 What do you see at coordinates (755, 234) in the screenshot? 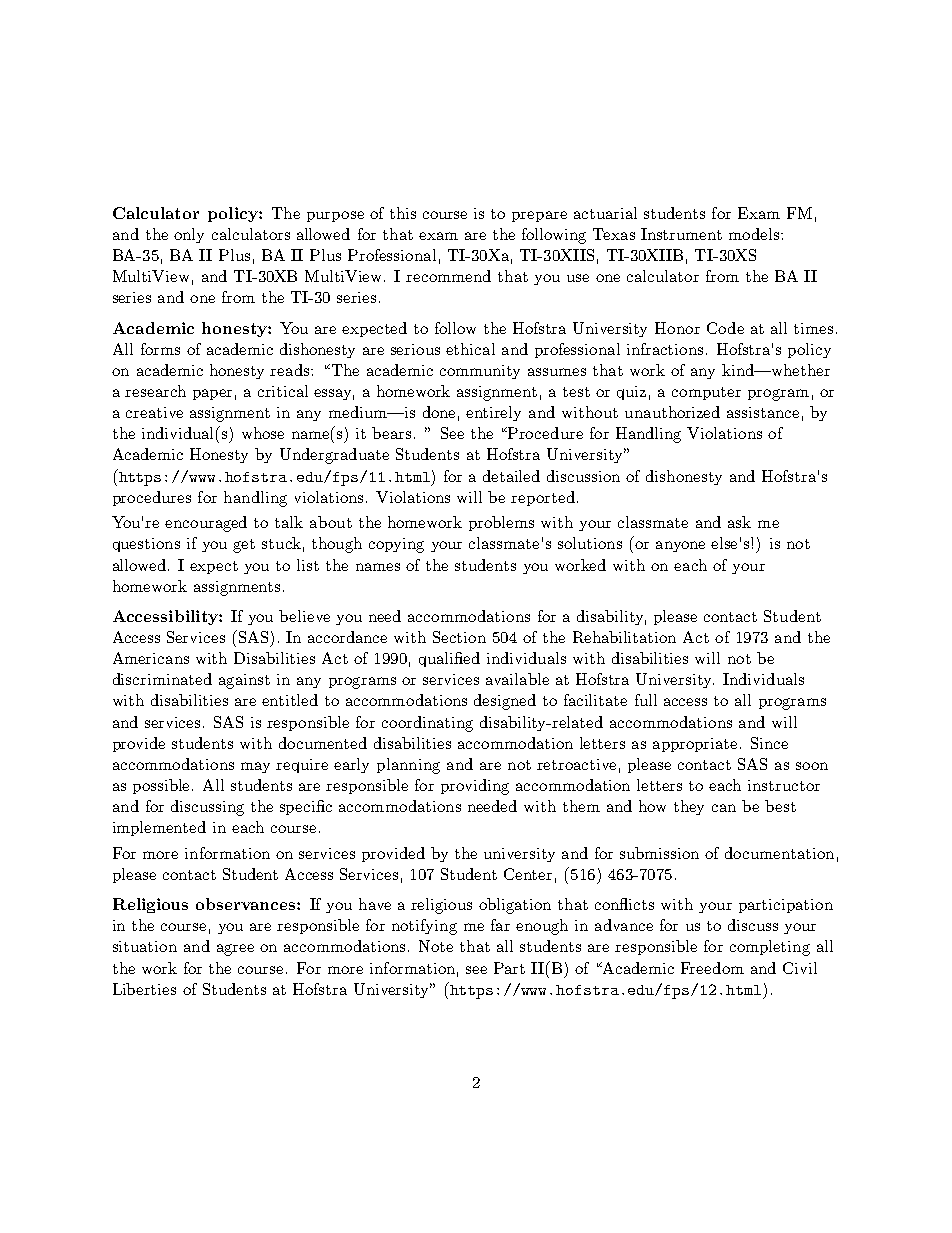
I see `models` at bounding box center [755, 234].
